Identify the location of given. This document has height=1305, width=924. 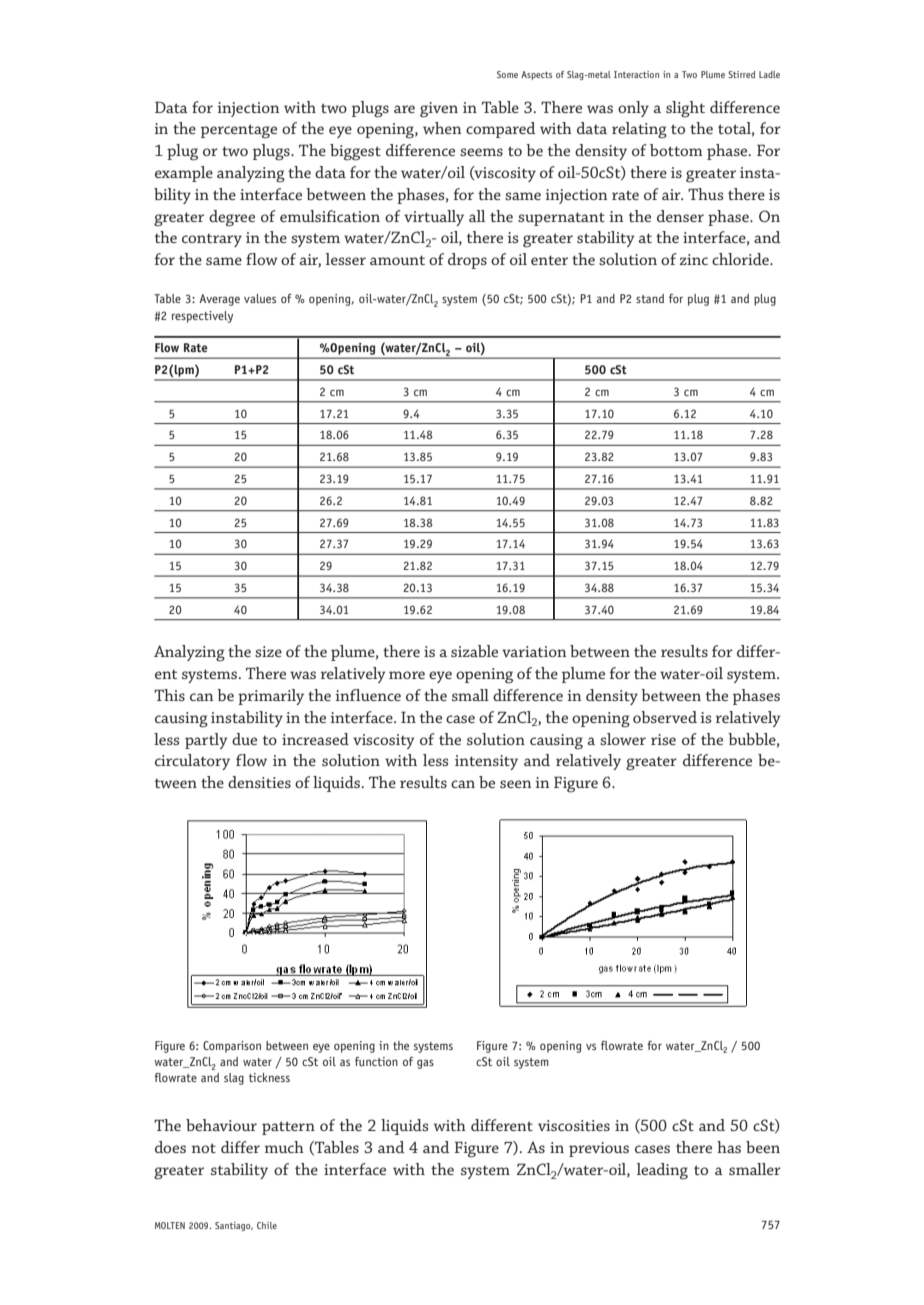
(439, 110).
